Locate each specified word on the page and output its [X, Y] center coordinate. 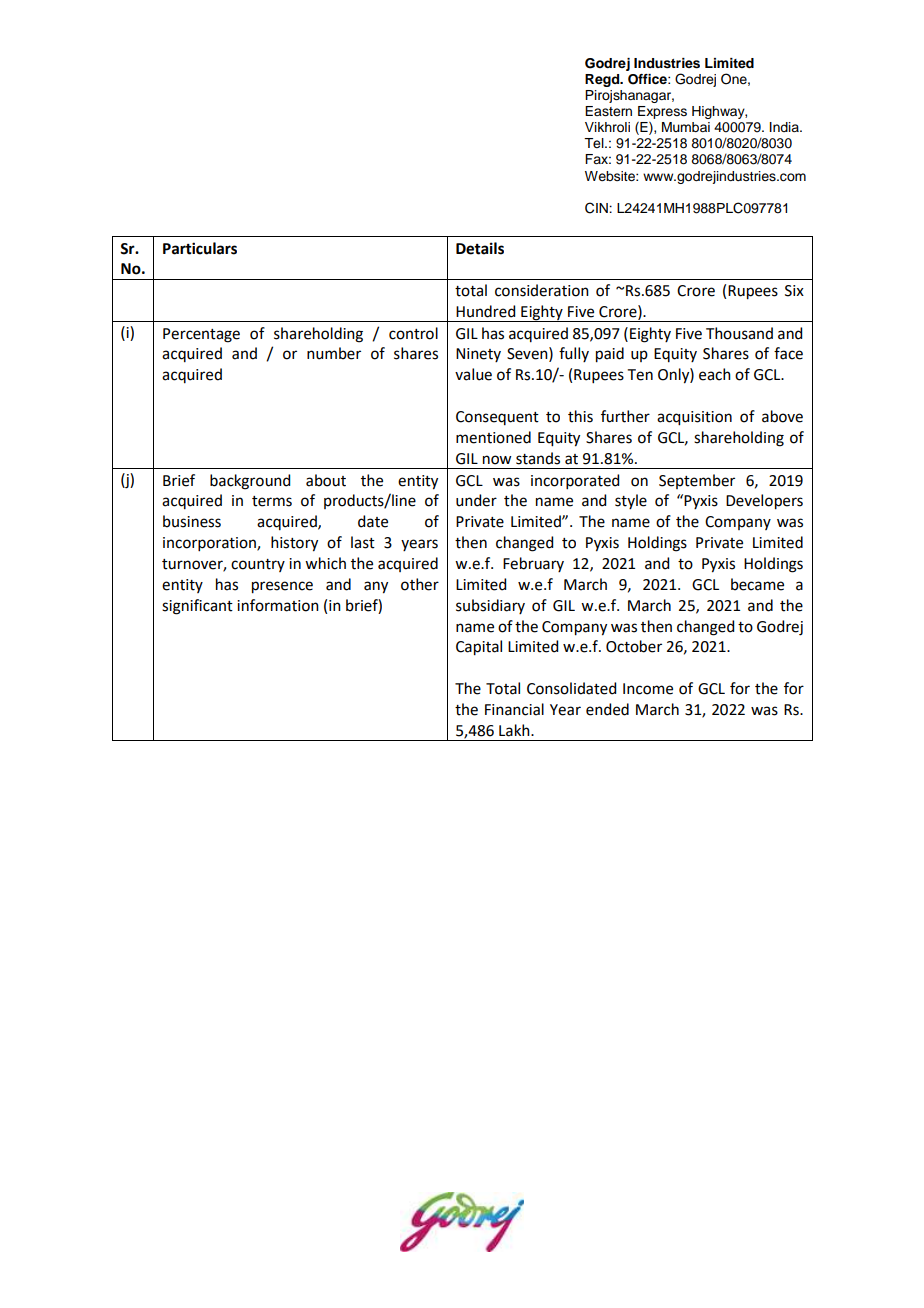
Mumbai [686, 127]
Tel [595, 143]
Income [648, 689]
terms [272, 501]
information [278, 605]
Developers [764, 502]
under [476, 500]
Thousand [739, 333]
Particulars [200, 248]
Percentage [201, 335]
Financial [514, 709]
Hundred [485, 311]
